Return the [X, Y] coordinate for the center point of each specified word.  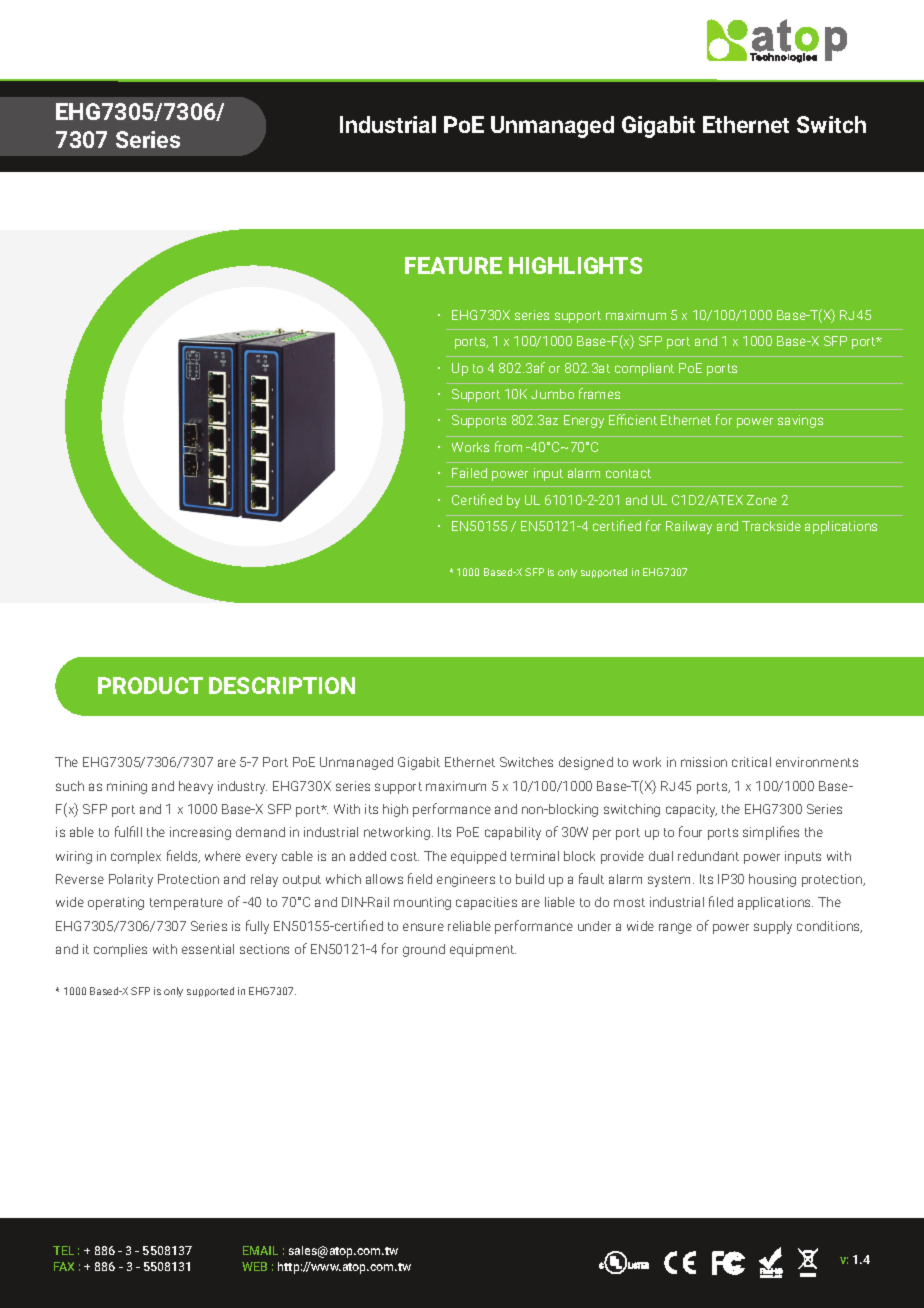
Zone [762, 500]
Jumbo [552, 394]
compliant [644, 369]
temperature [186, 904]
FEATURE [453, 265]
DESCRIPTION [282, 685]
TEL [63, 1250]
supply [773, 927]
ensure [423, 927]
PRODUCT [150, 685]
